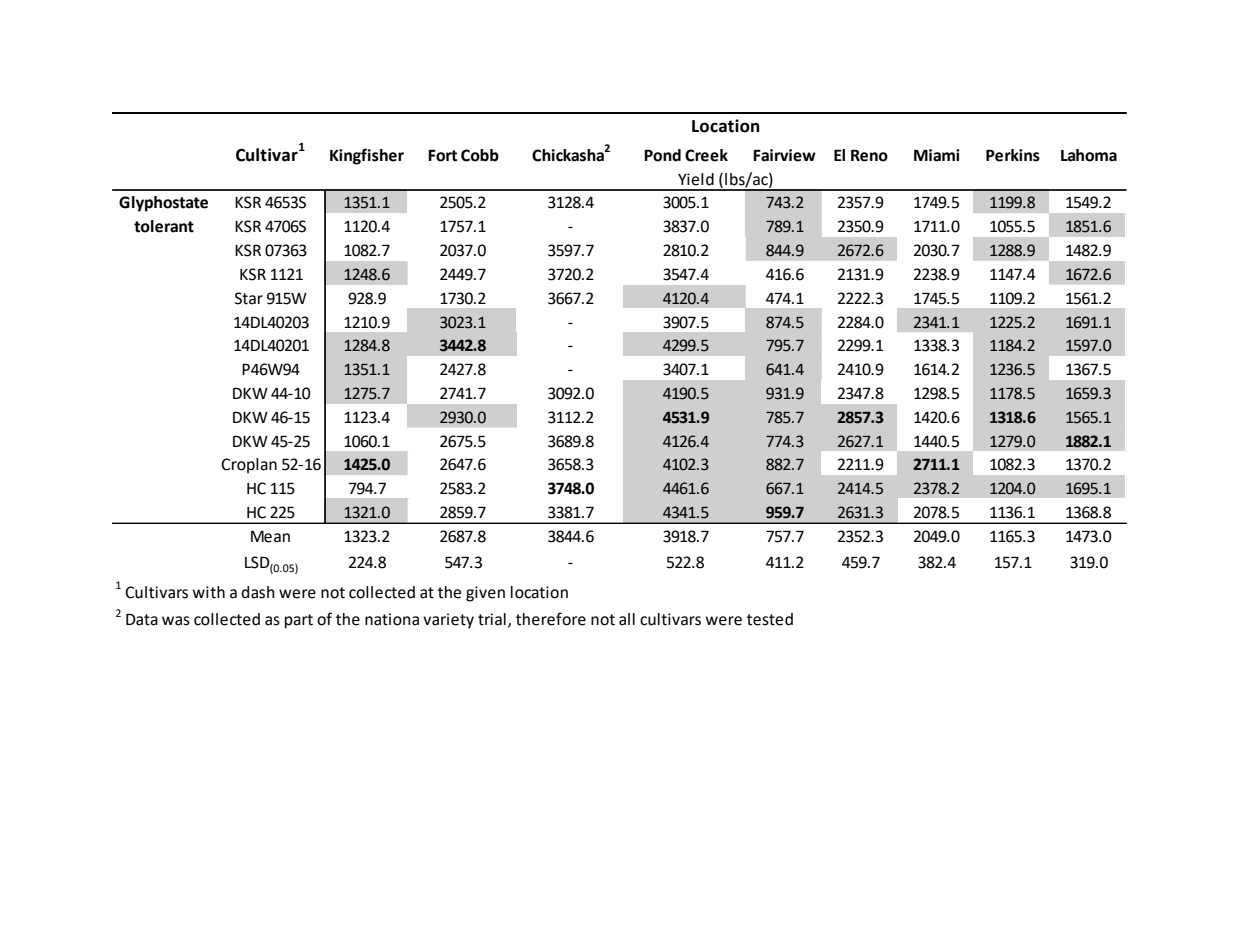 The image size is (1233, 952). I want to click on Star, so click(249, 298).
